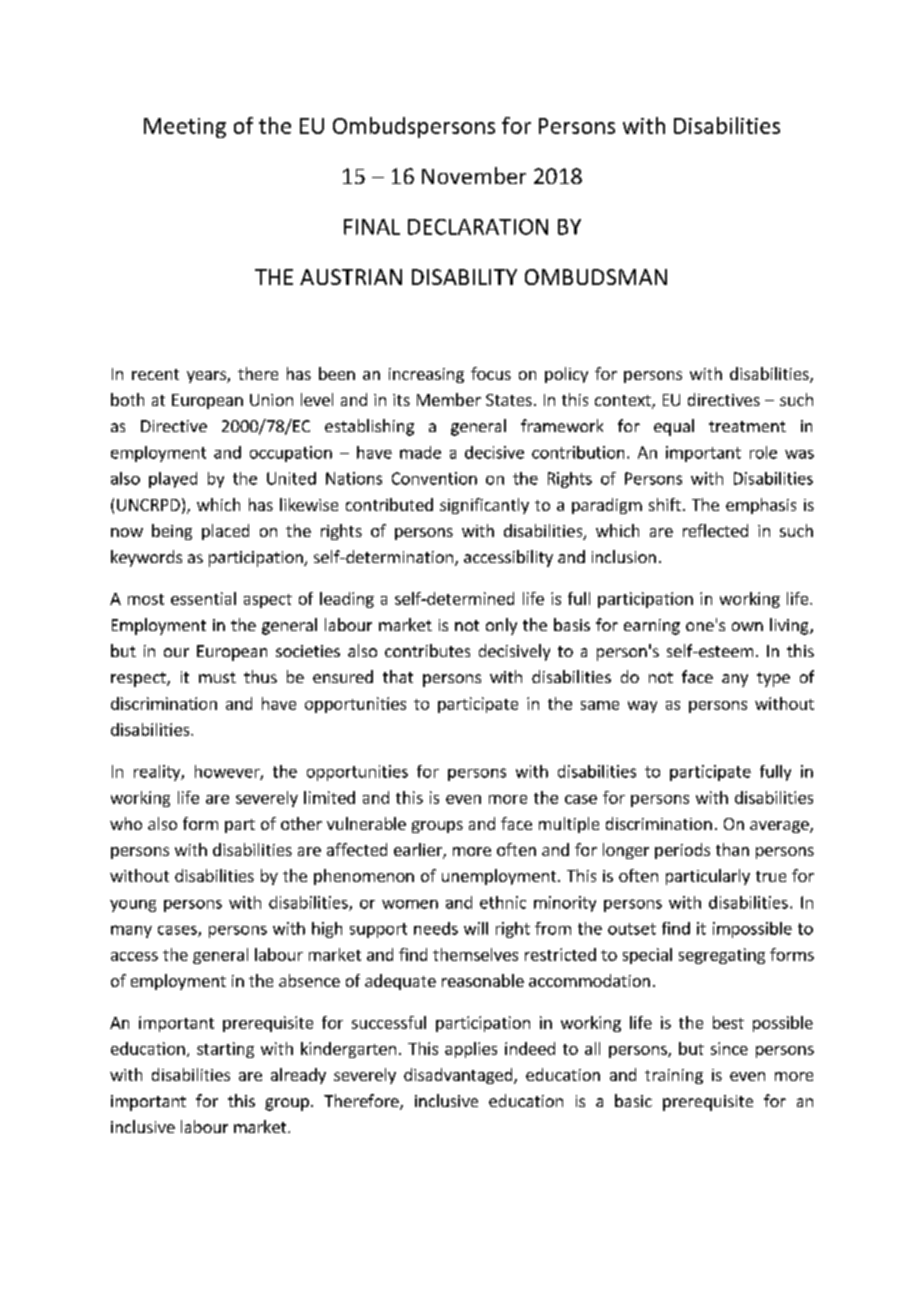 This page has width=924, height=1308. What do you see at coordinates (596, 277) in the page?
I see `OMBUDSMAN` at bounding box center [596, 277].
